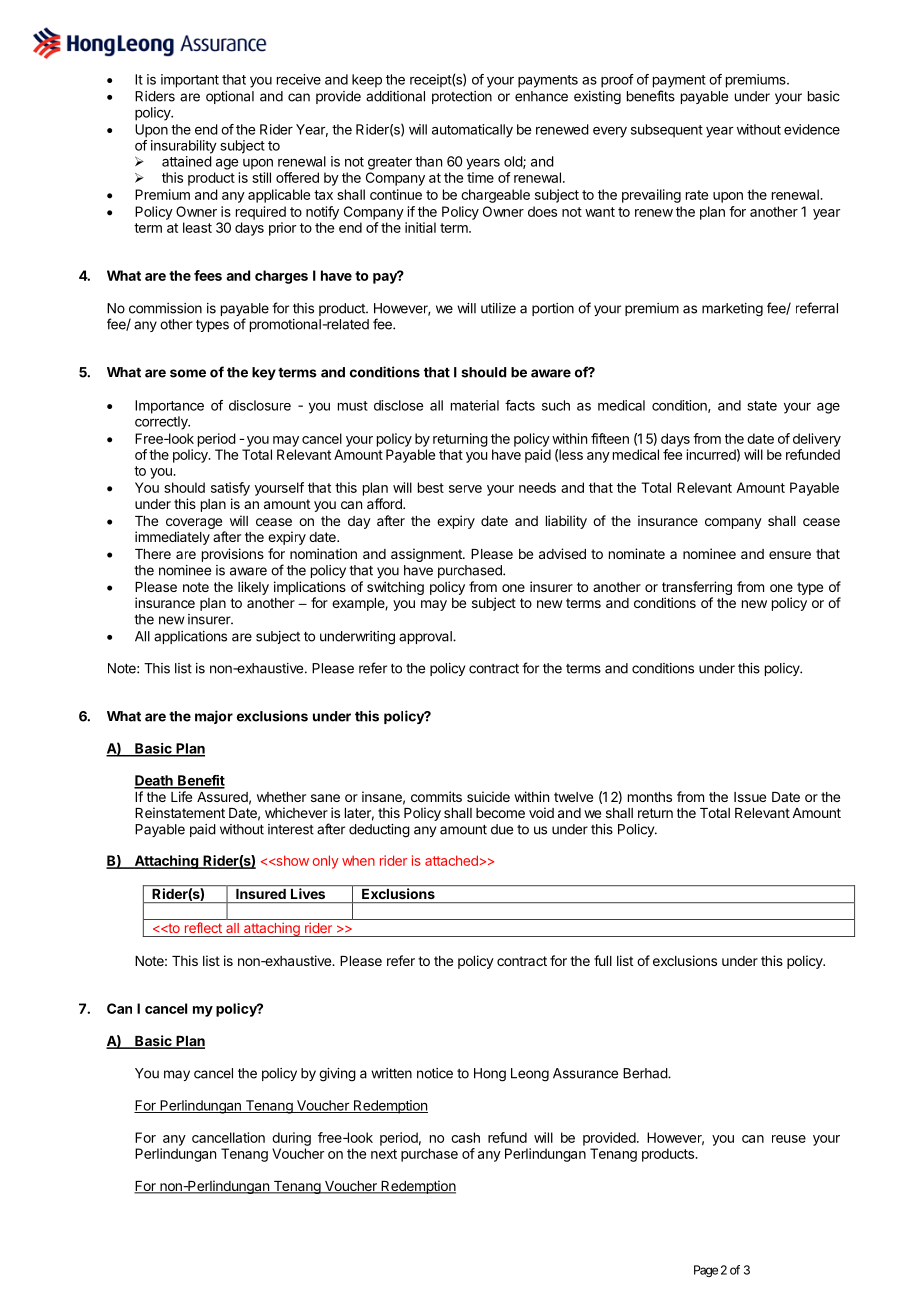  Describe the element at coordinates (465, 1137) in the document. I see `cash` at that location.
